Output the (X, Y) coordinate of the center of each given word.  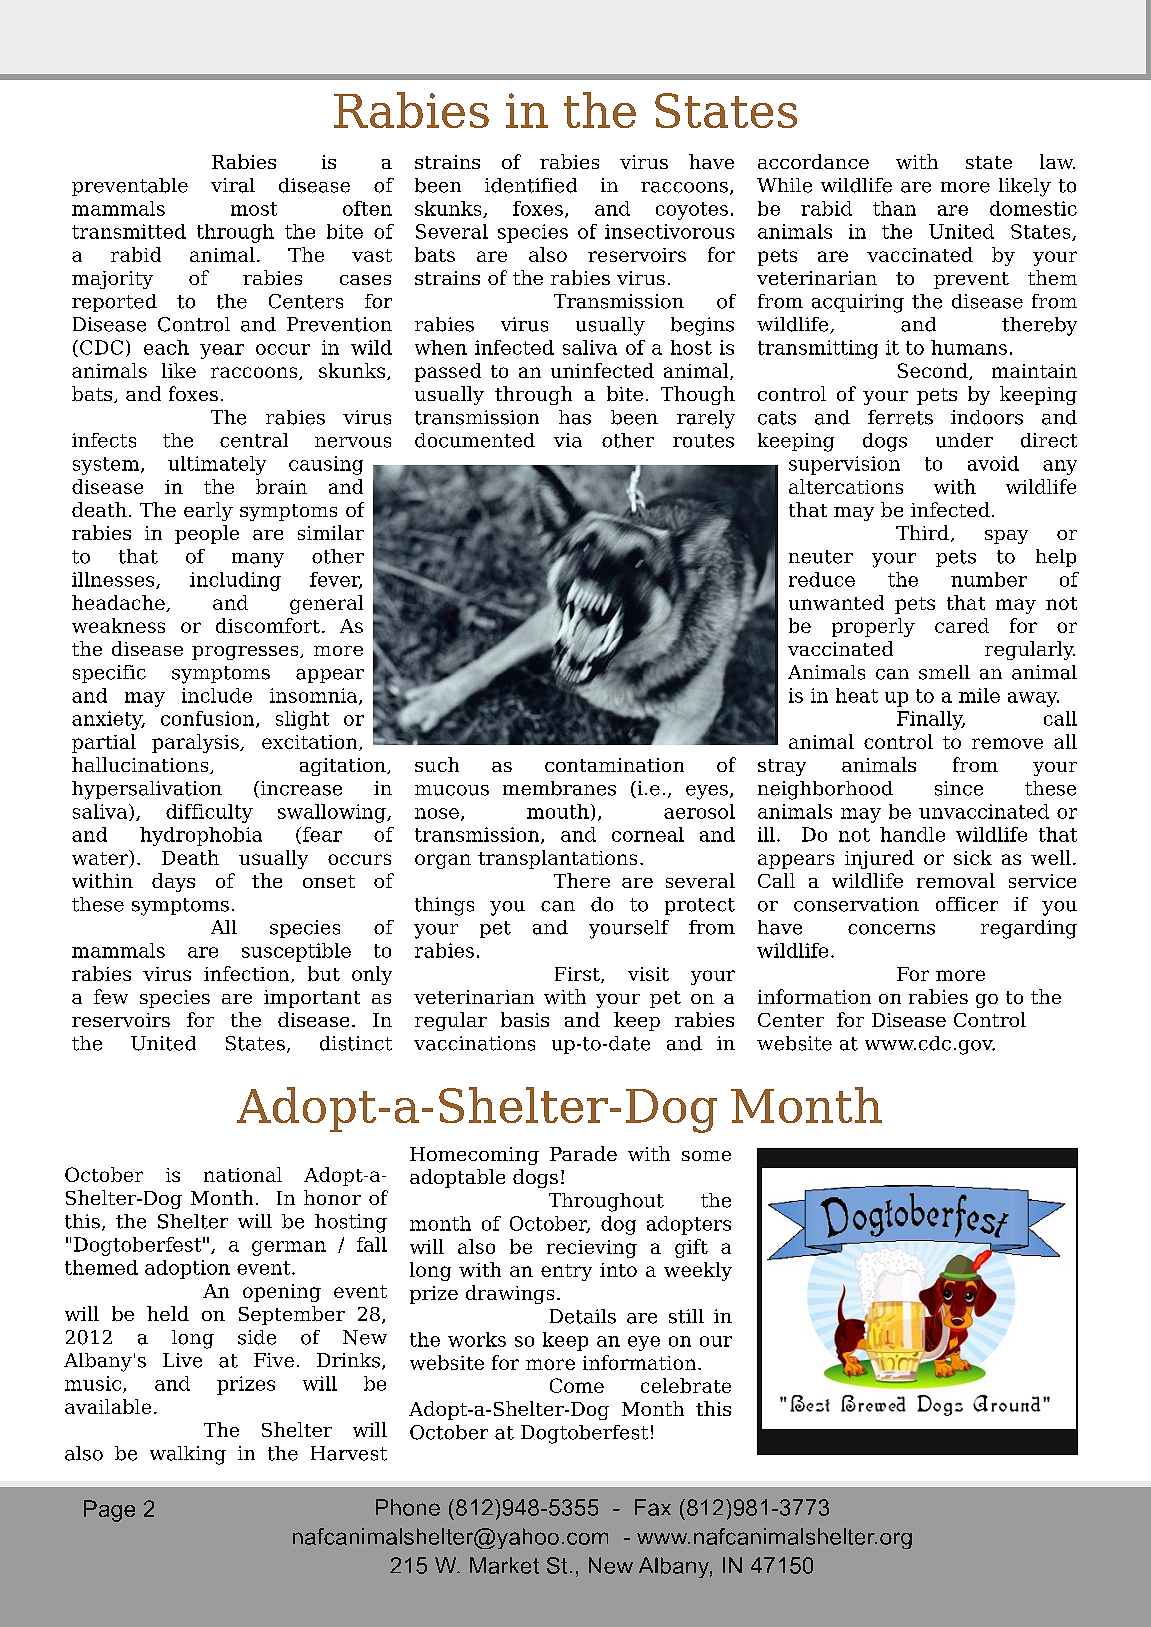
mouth (558, 811)
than (894, 208)
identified (531, 185)
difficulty (209, 813)
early (208, 511)
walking (188, 1455)
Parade (583, 1153)
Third (922, 532)
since (959, 788)
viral (233, 185)
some (706, 1156)
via (568, 440)
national (243, 1174)
